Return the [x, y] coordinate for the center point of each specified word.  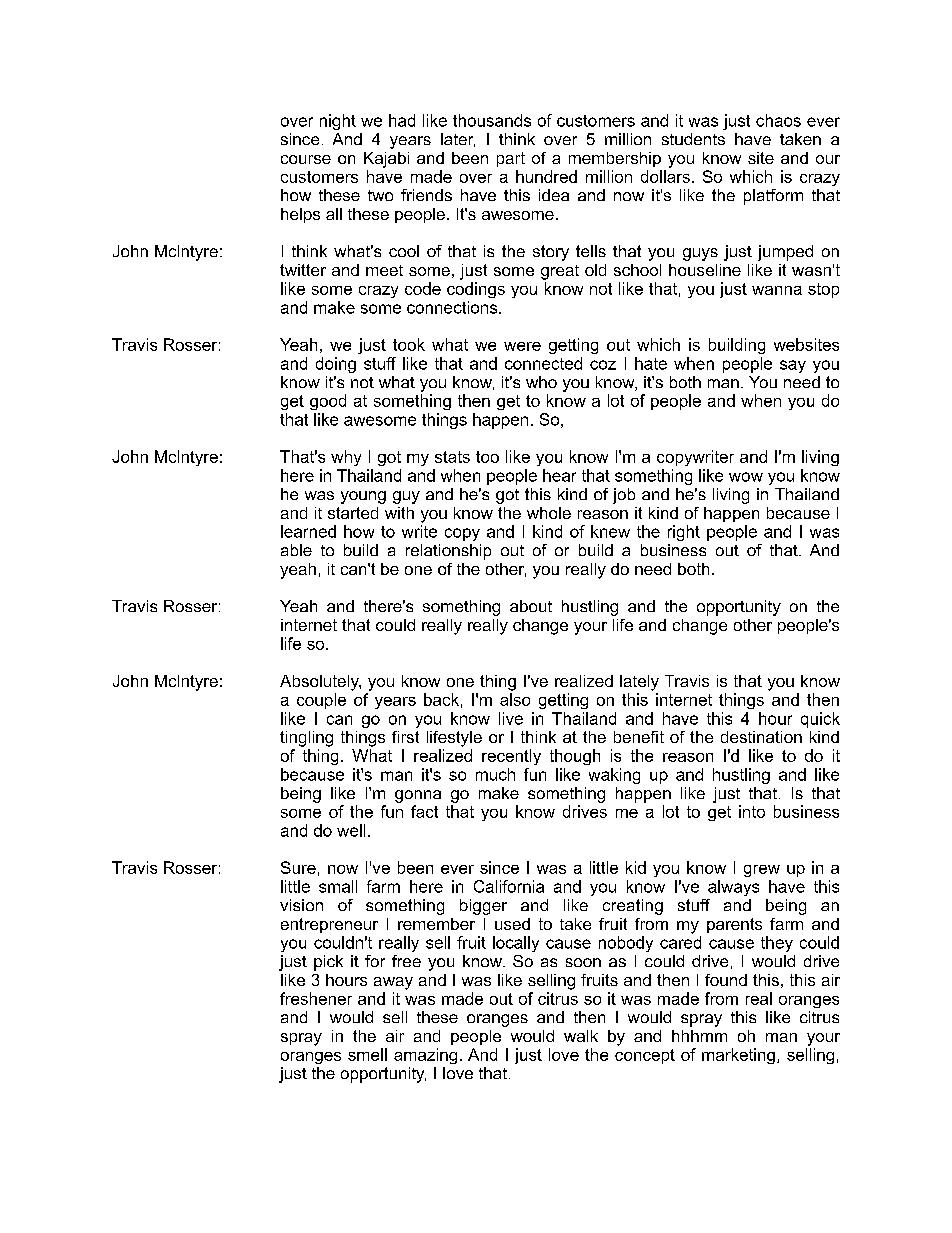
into [752, 811]
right [684, 533]
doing [336, 365]
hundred [546, 176]
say [793, 366]
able [296, 550]
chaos [778, 120]
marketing [738, 1056]
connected [543, 363]
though [575, 757]
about [531, 606]
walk [581, 1036]
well [351, 830]
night [338, 122]
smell [367, 1054]
